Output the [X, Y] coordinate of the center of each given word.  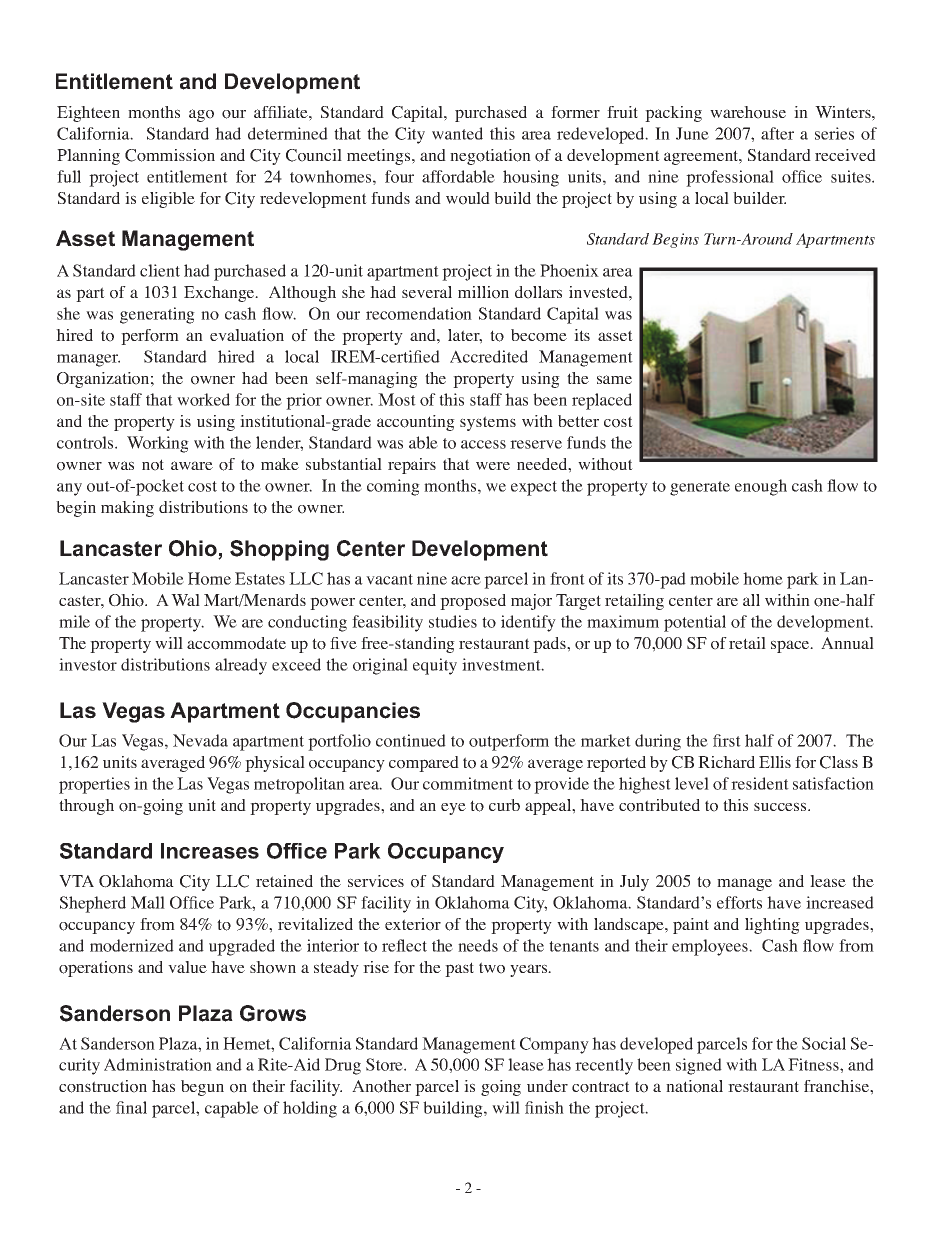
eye [453, 809]
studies [453, 621]
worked [203, 399]
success [781, 806]
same [614, 379]
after [777, 133]
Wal [185, 600]
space [791, 646]
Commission [170, 155]
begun [202, 1088]
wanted [457, 133]
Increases [210, 851]
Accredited [489, 356]
